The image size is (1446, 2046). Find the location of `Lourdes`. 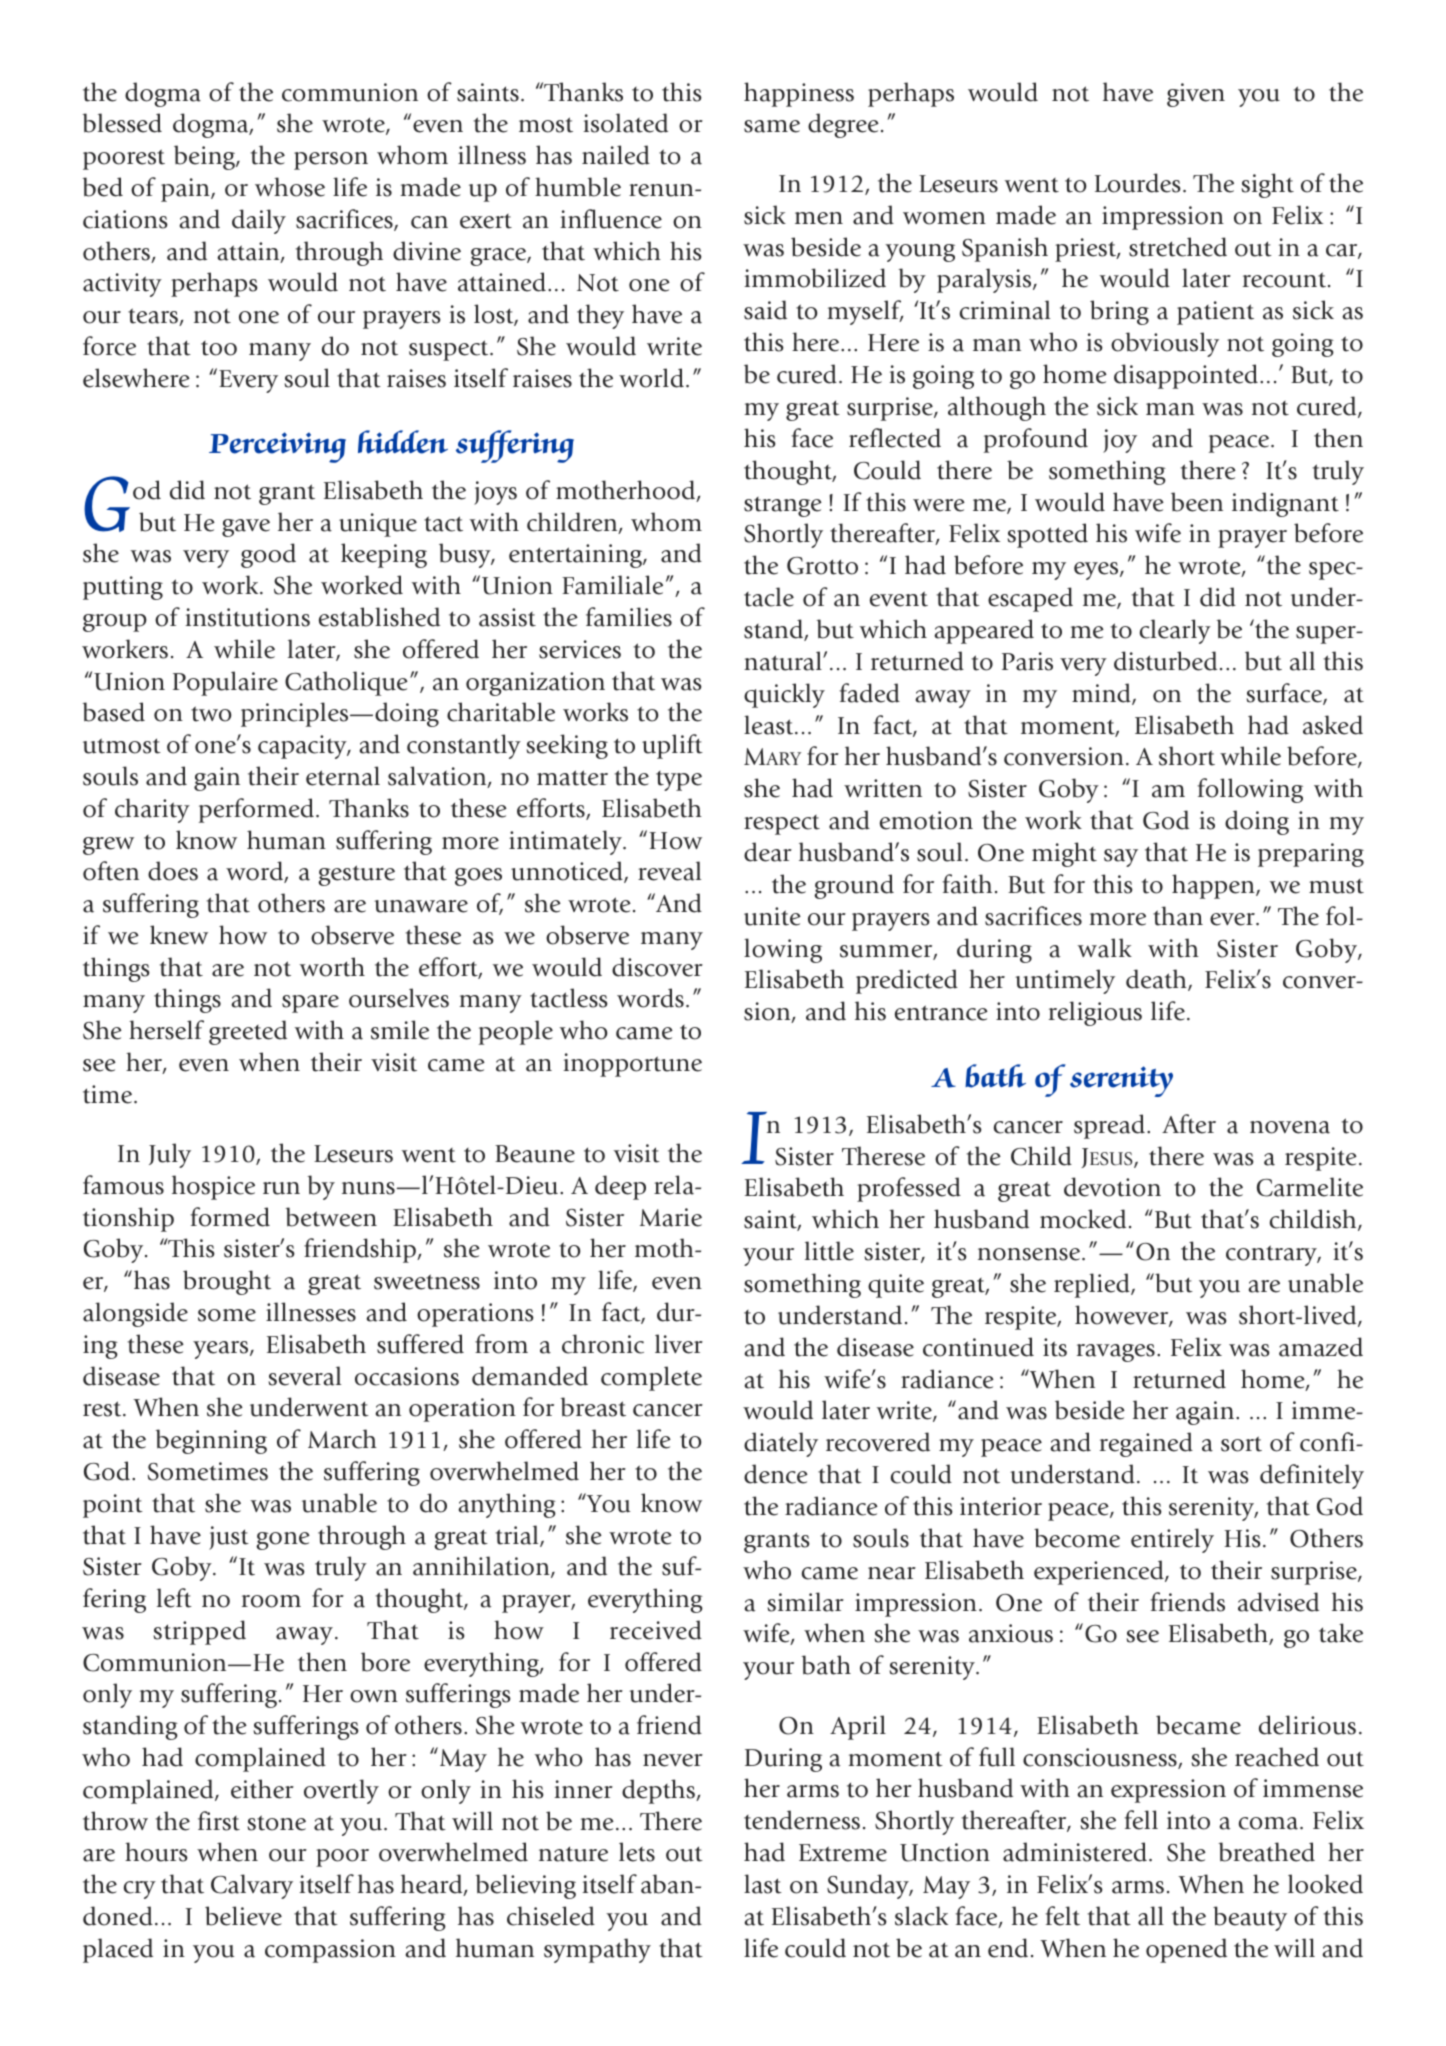

Lourdes is located at coordinates (1138, 183).
